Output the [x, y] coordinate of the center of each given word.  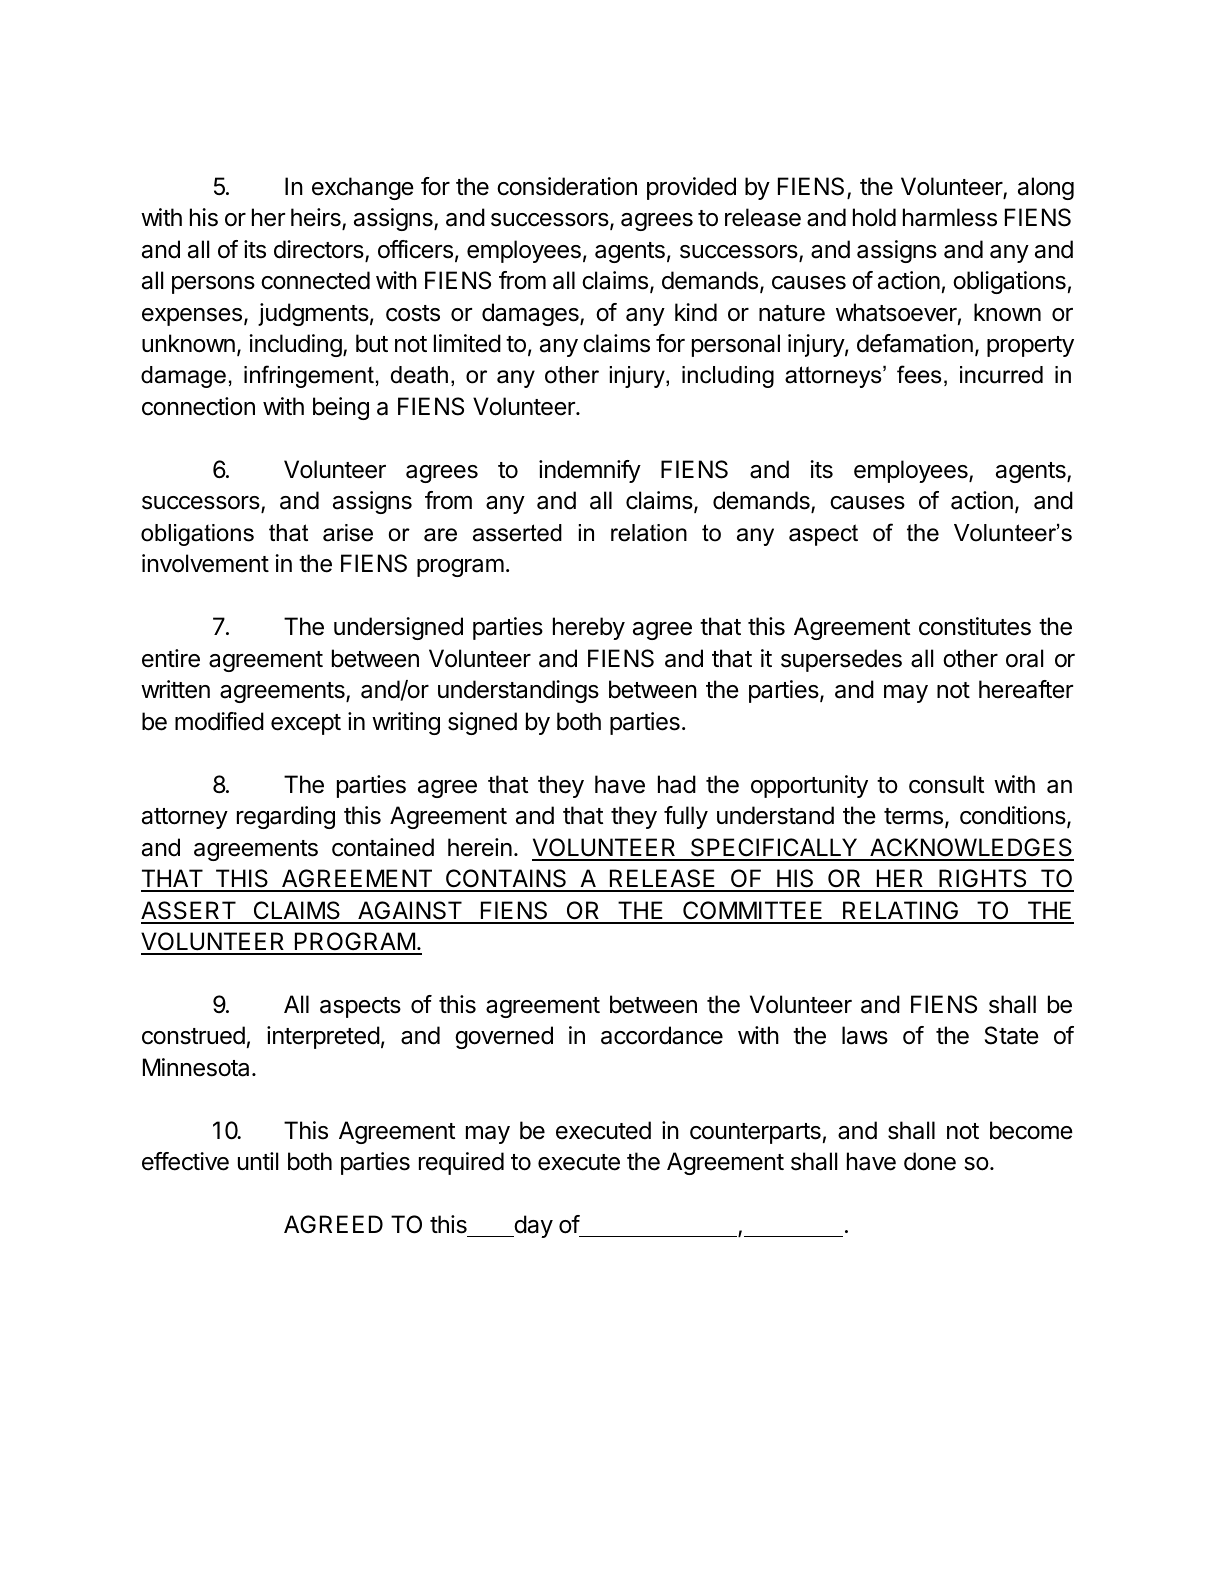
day [532, 1226]
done [930, 1161]
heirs [317, 219]
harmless [950, 217]
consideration [567, 186]
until [258, 1161]
